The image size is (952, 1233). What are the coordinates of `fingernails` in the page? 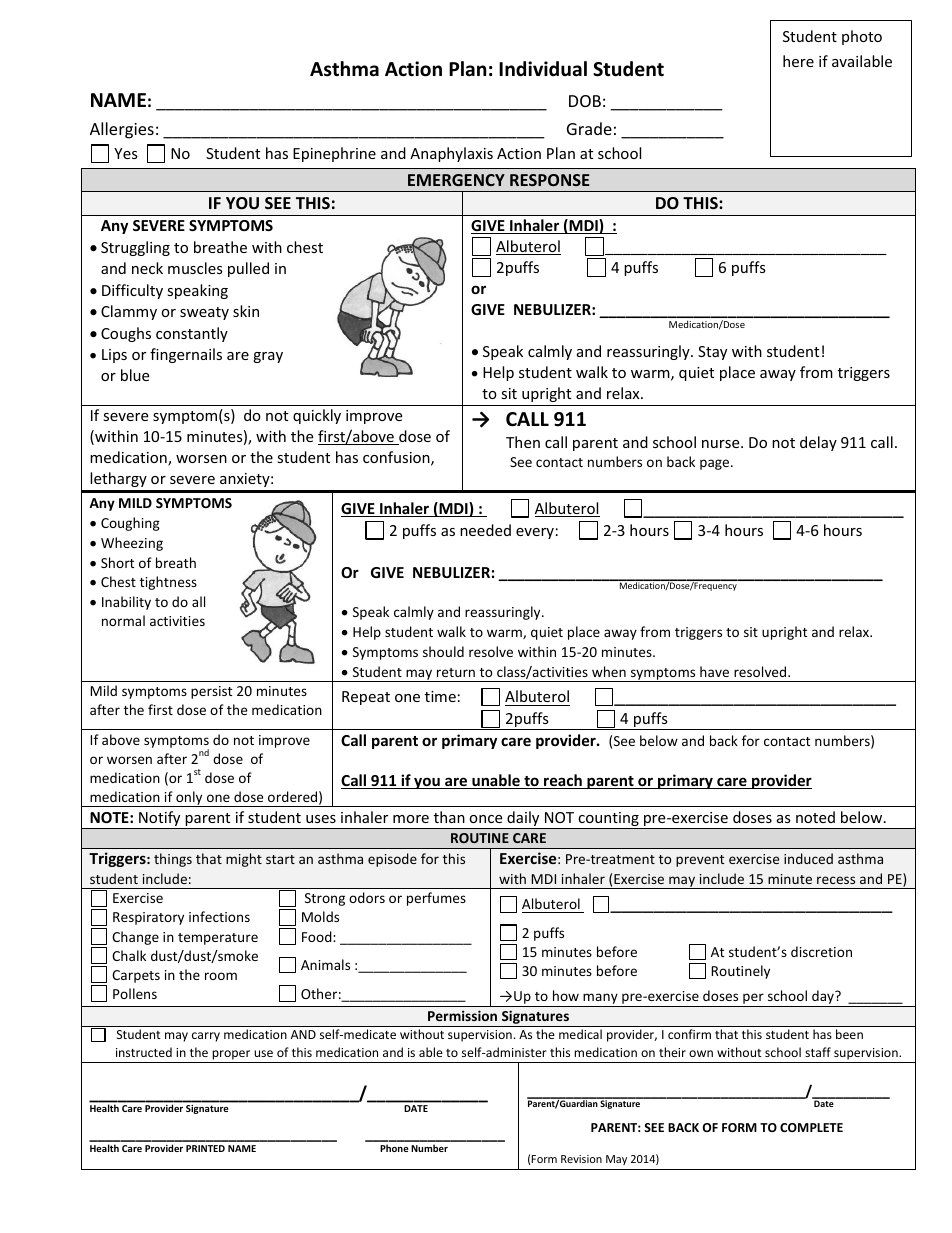 It's located at (186, 355).
